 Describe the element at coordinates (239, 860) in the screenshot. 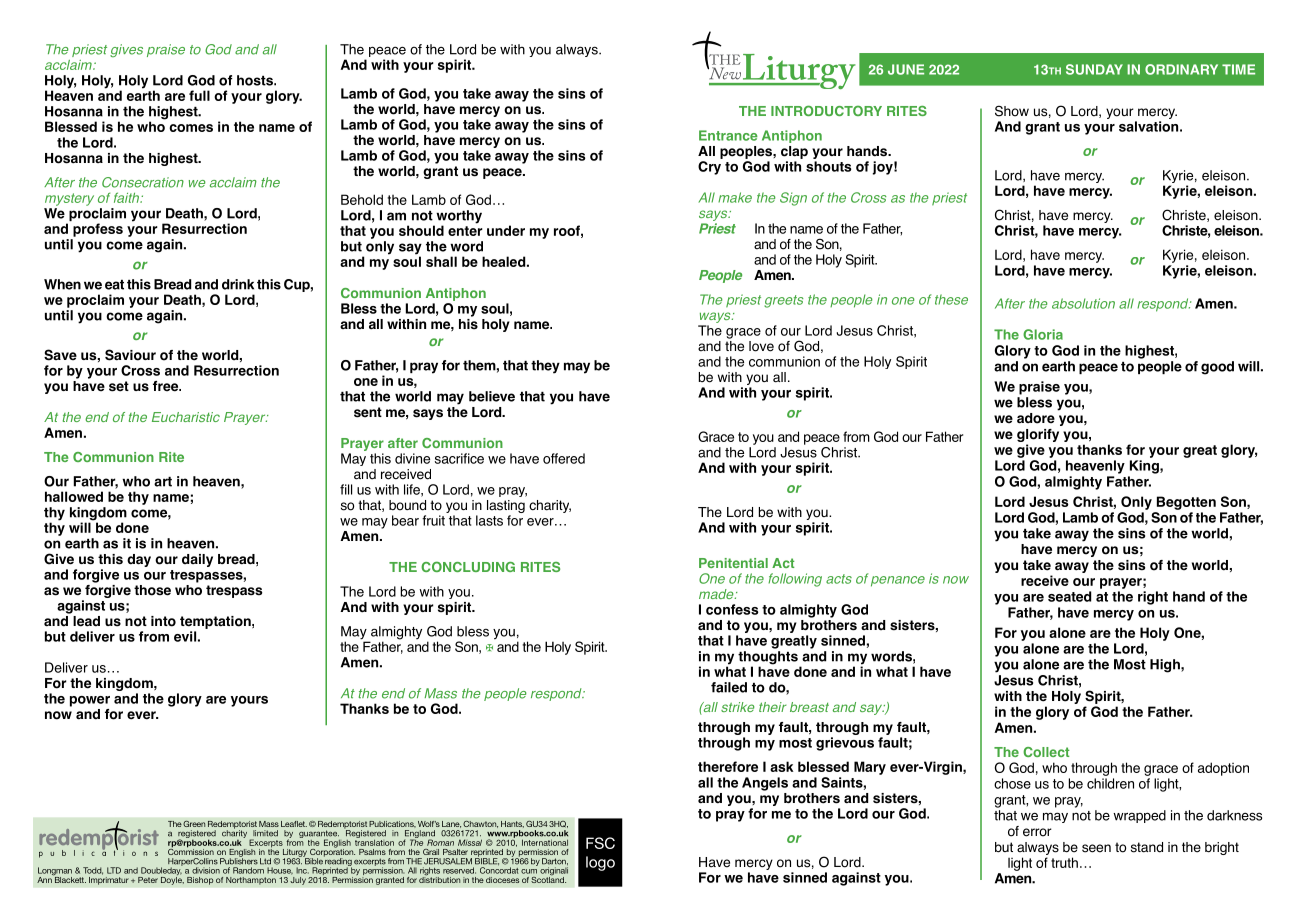

I see `Publishers` at that location.
